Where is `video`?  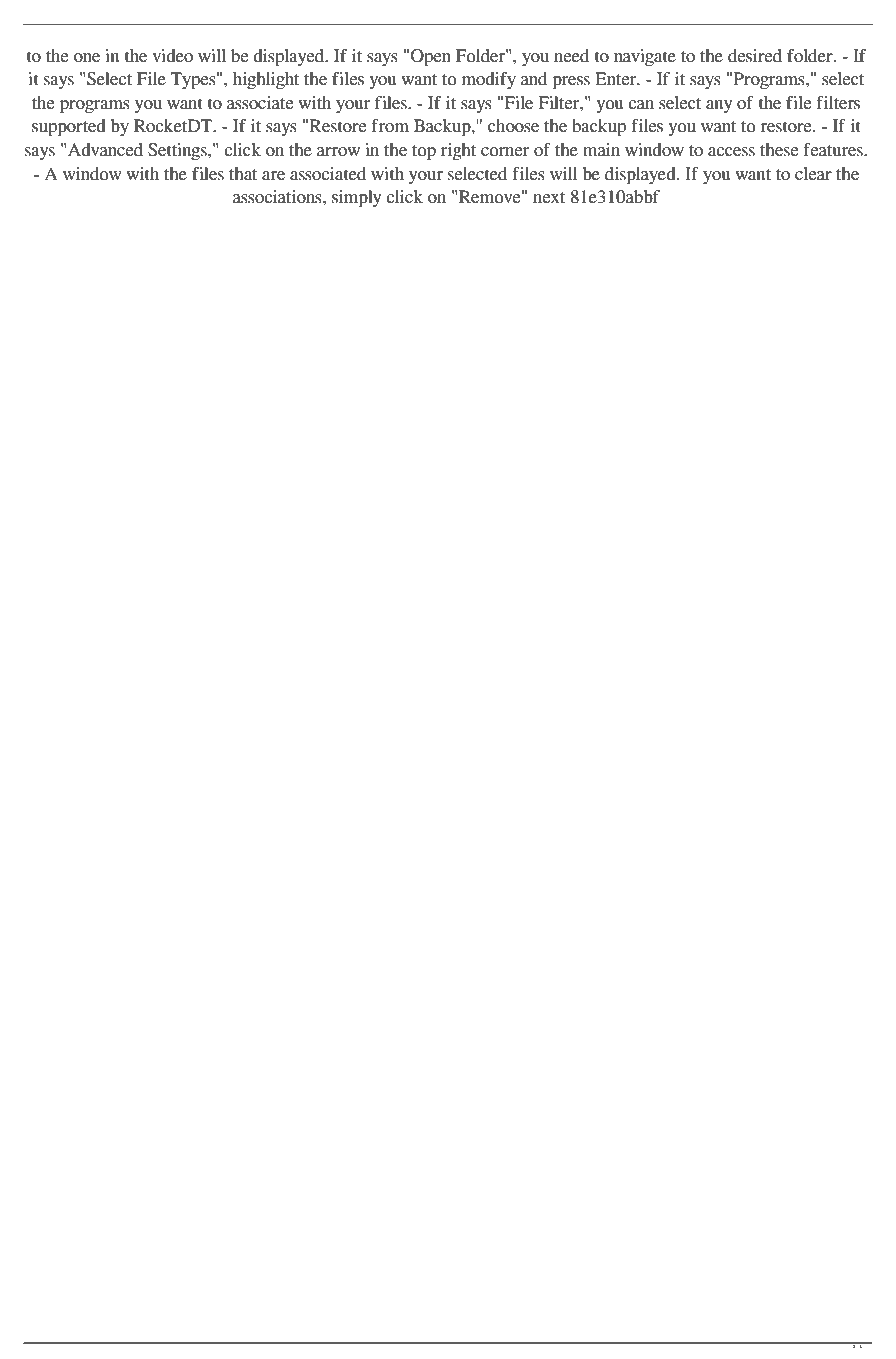
video is located at coordinates (172, 56).
